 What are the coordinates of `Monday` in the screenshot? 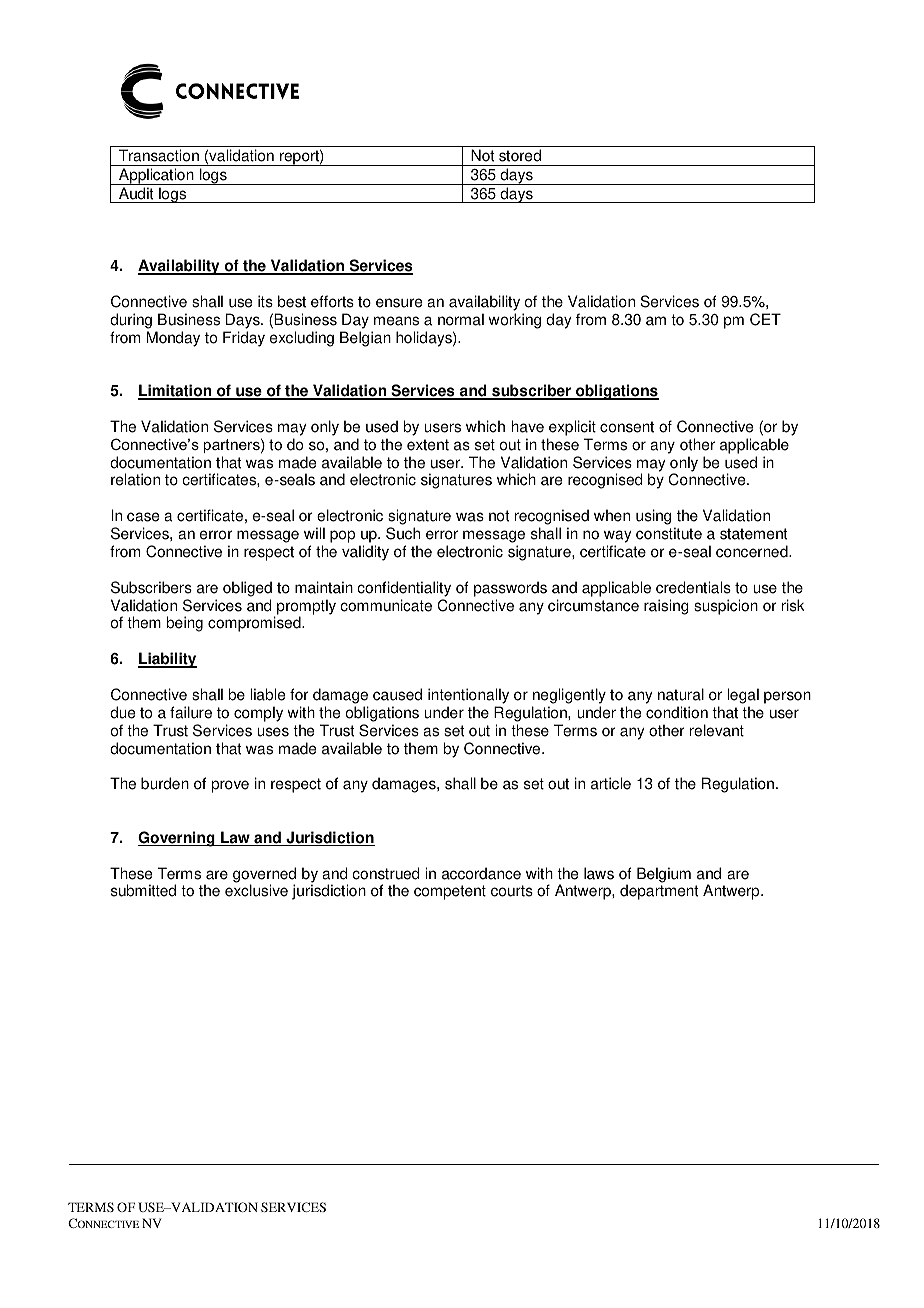 It's located at (173, 339).
